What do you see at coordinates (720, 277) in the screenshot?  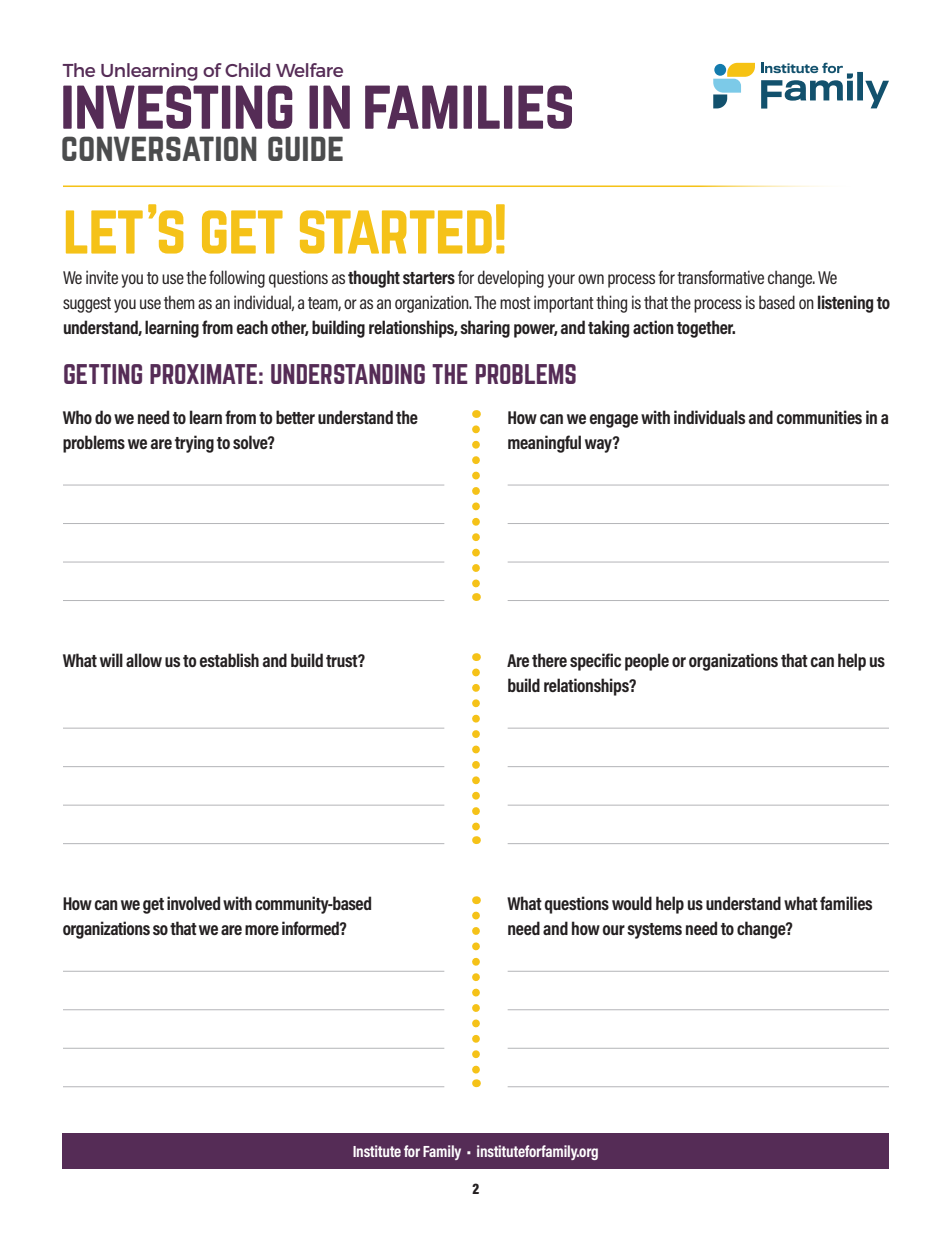 I see `transformative` at bounding box center [720, 277].
